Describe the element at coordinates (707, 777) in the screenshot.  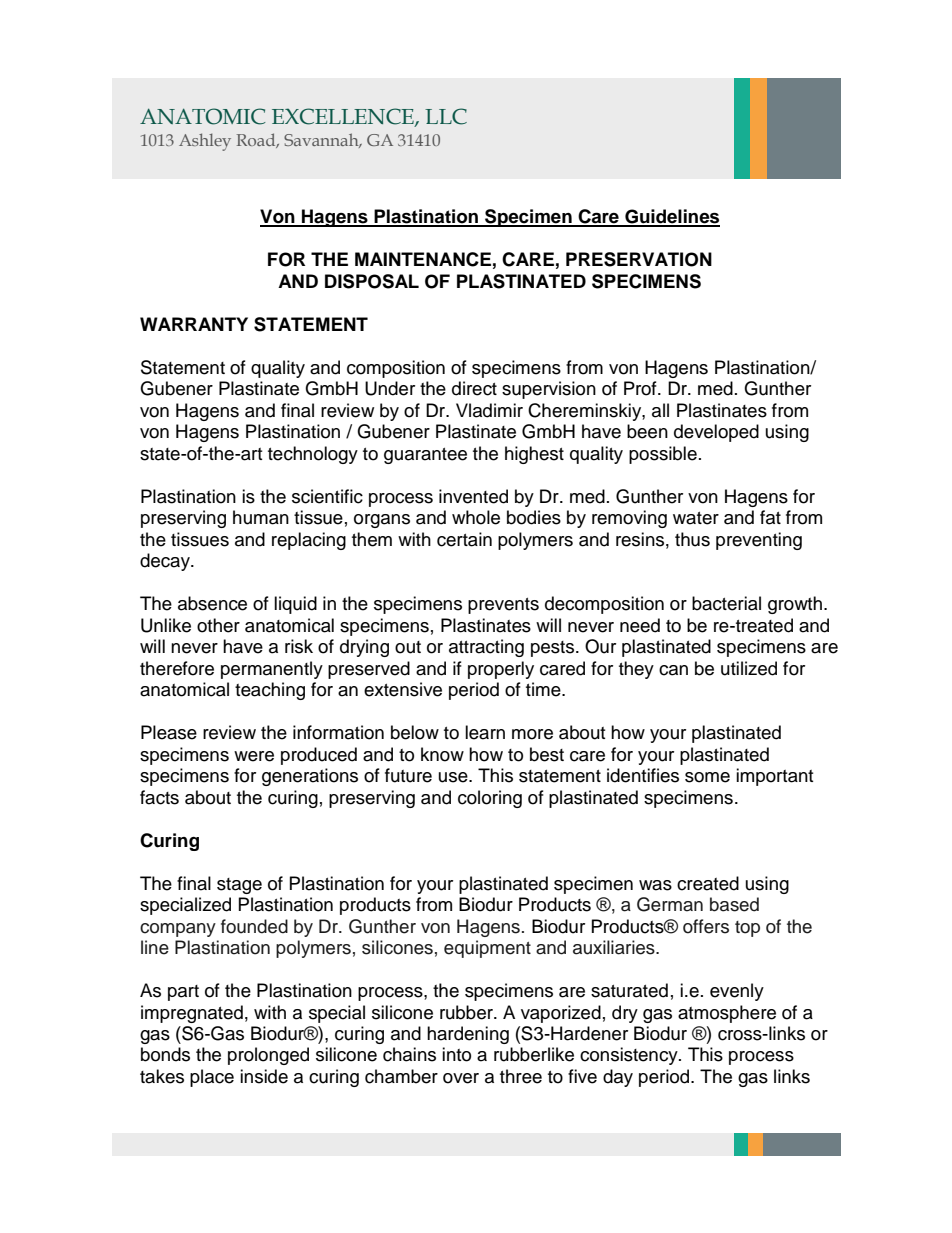
I see `some` at that location.
